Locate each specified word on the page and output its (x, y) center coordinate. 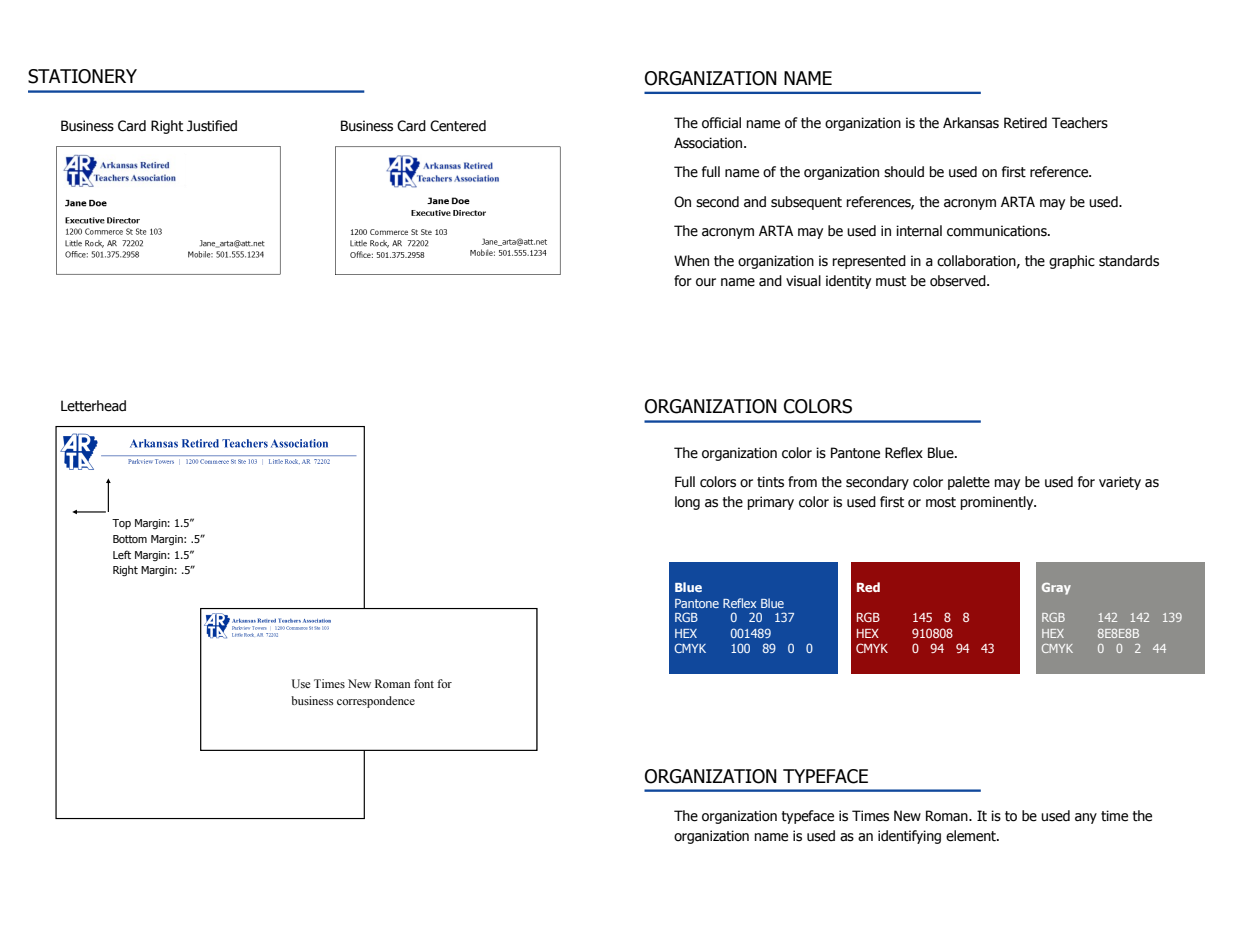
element (972, 836)
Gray (1056, 589)
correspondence (376, 702)
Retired (1025, 123)
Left (122, 554)
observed (959, 281)
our (706, 282)
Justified (212, 126)
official (721, 123)
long (687, 503)
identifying (909, 837)
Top (121, 524)
